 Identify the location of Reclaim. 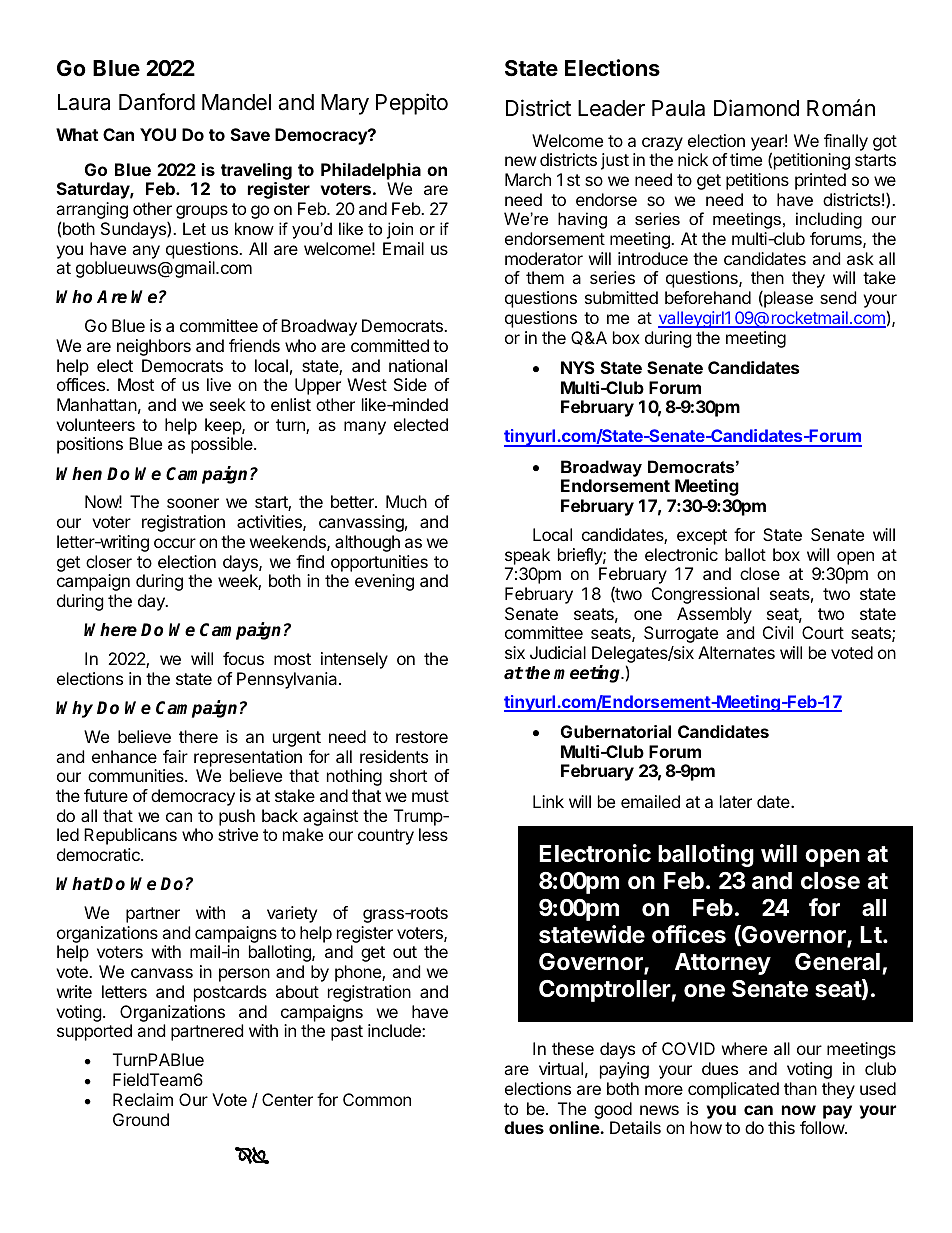
(143, 1099).
